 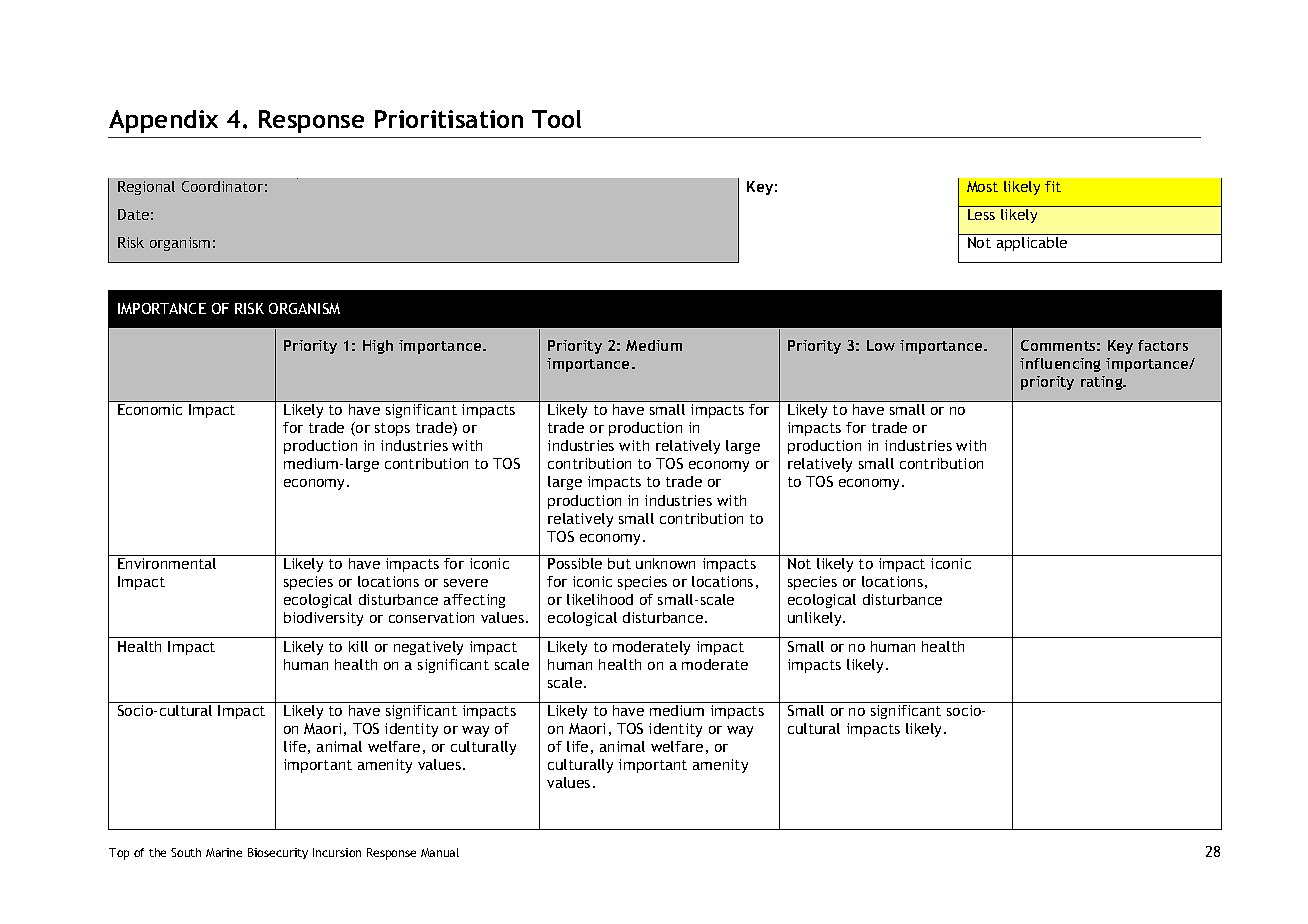 What do you see at coordinates (600, 599) in the page?
I see `likelihood` at bounding box center [600, 599].
